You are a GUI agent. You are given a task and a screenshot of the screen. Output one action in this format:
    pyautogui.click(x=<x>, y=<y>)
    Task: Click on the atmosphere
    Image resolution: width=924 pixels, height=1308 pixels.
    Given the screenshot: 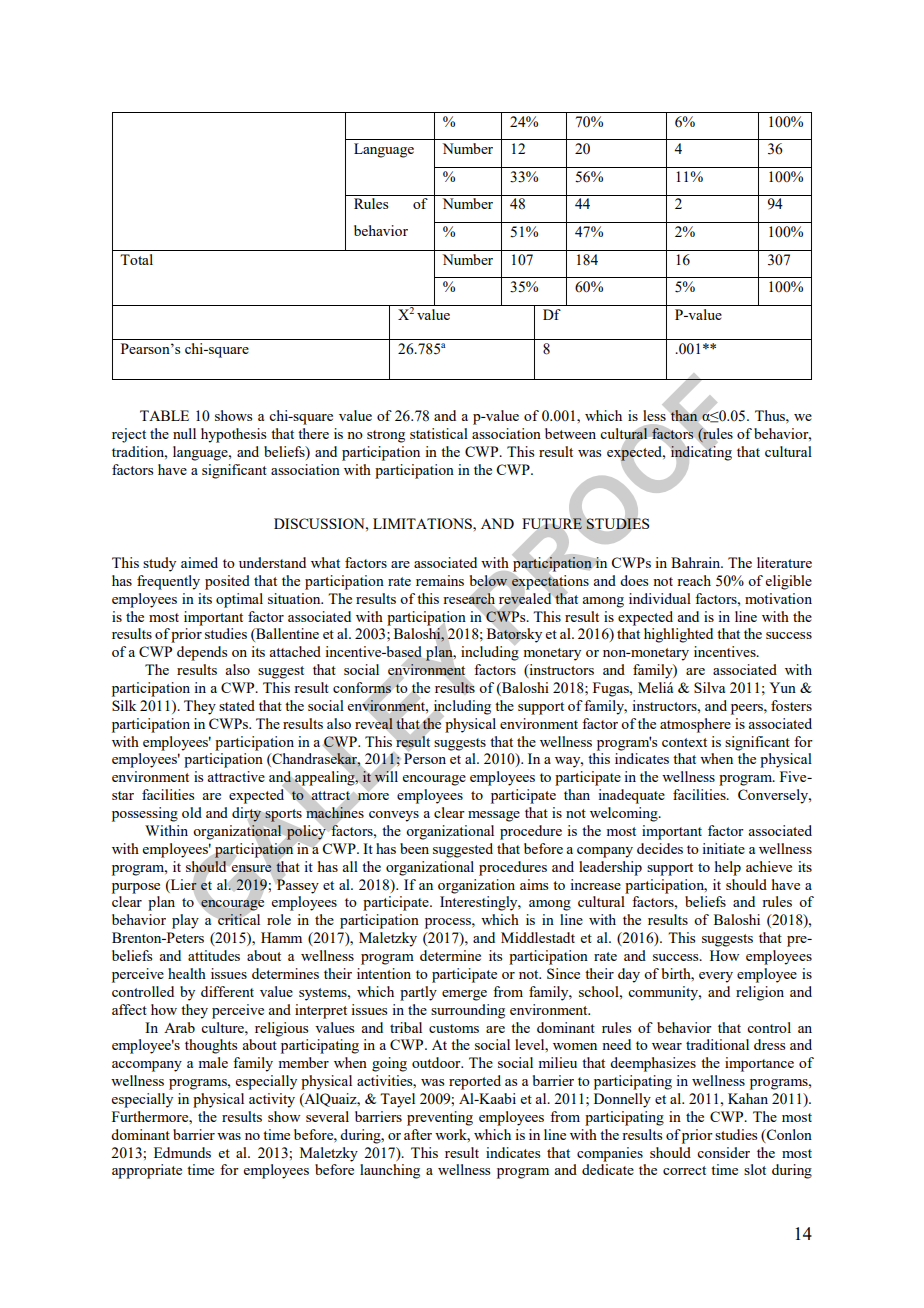 What is the action you would take?
    pyautogui.click(x=695, y=725)
